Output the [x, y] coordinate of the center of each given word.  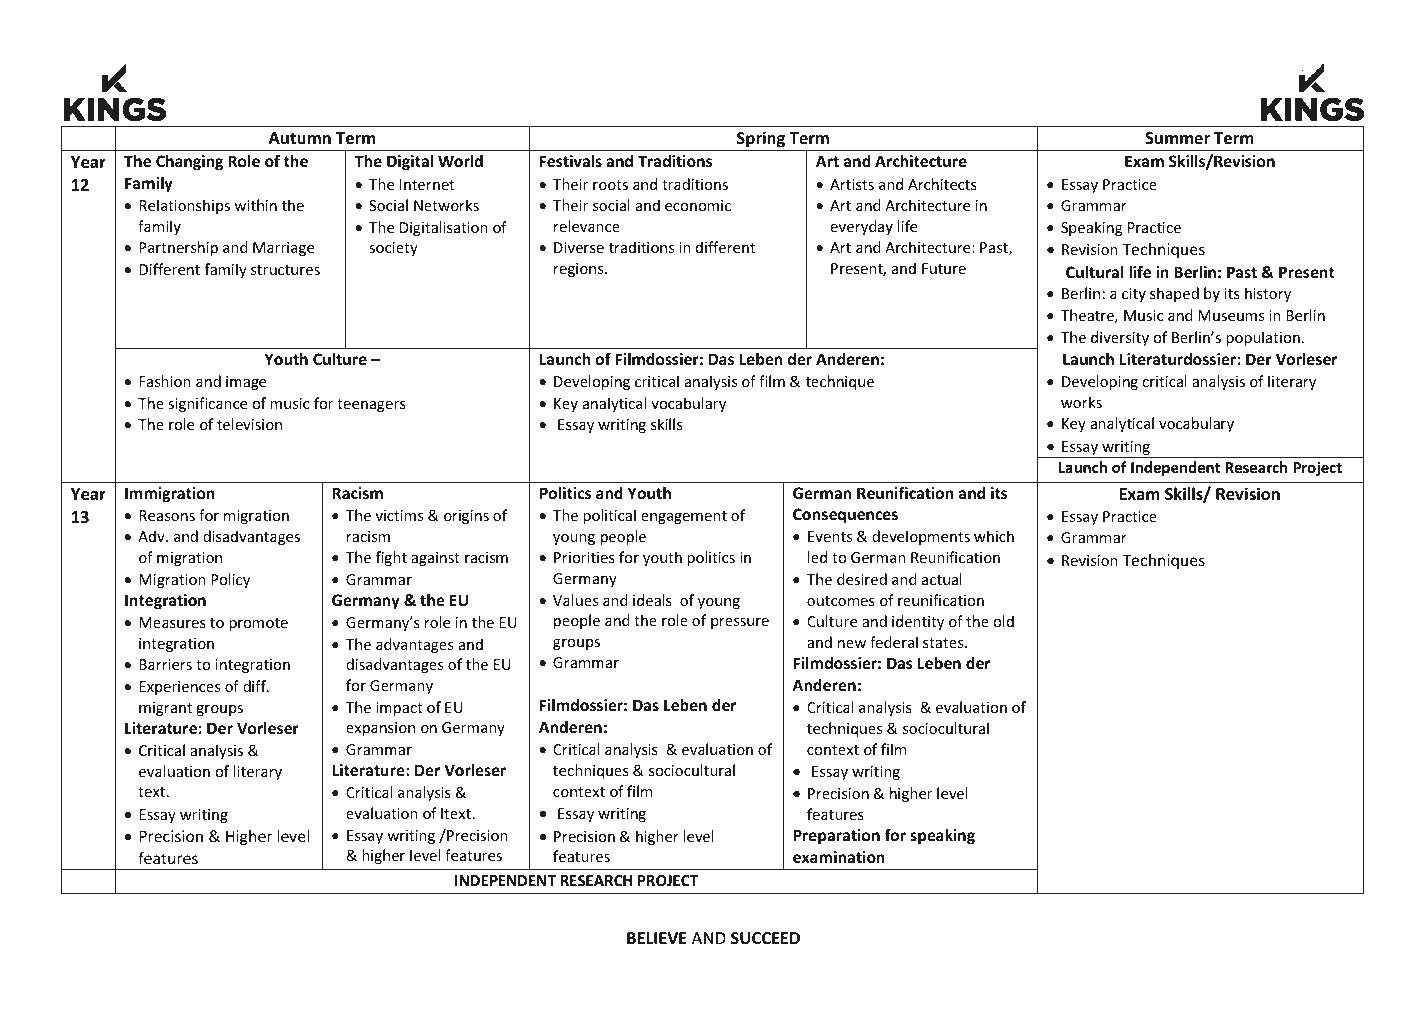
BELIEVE [657, 938]
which [994, 536]
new [852, 644]
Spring [761, 141]
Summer [1177, 138]
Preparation [836, 836]
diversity [1120, 338]
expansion [380, 729]
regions [580, 270]
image [246, 383]
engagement [684, 517]
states [944, 643]
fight [391, 558]
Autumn [300, 138]
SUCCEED [765, 938]
